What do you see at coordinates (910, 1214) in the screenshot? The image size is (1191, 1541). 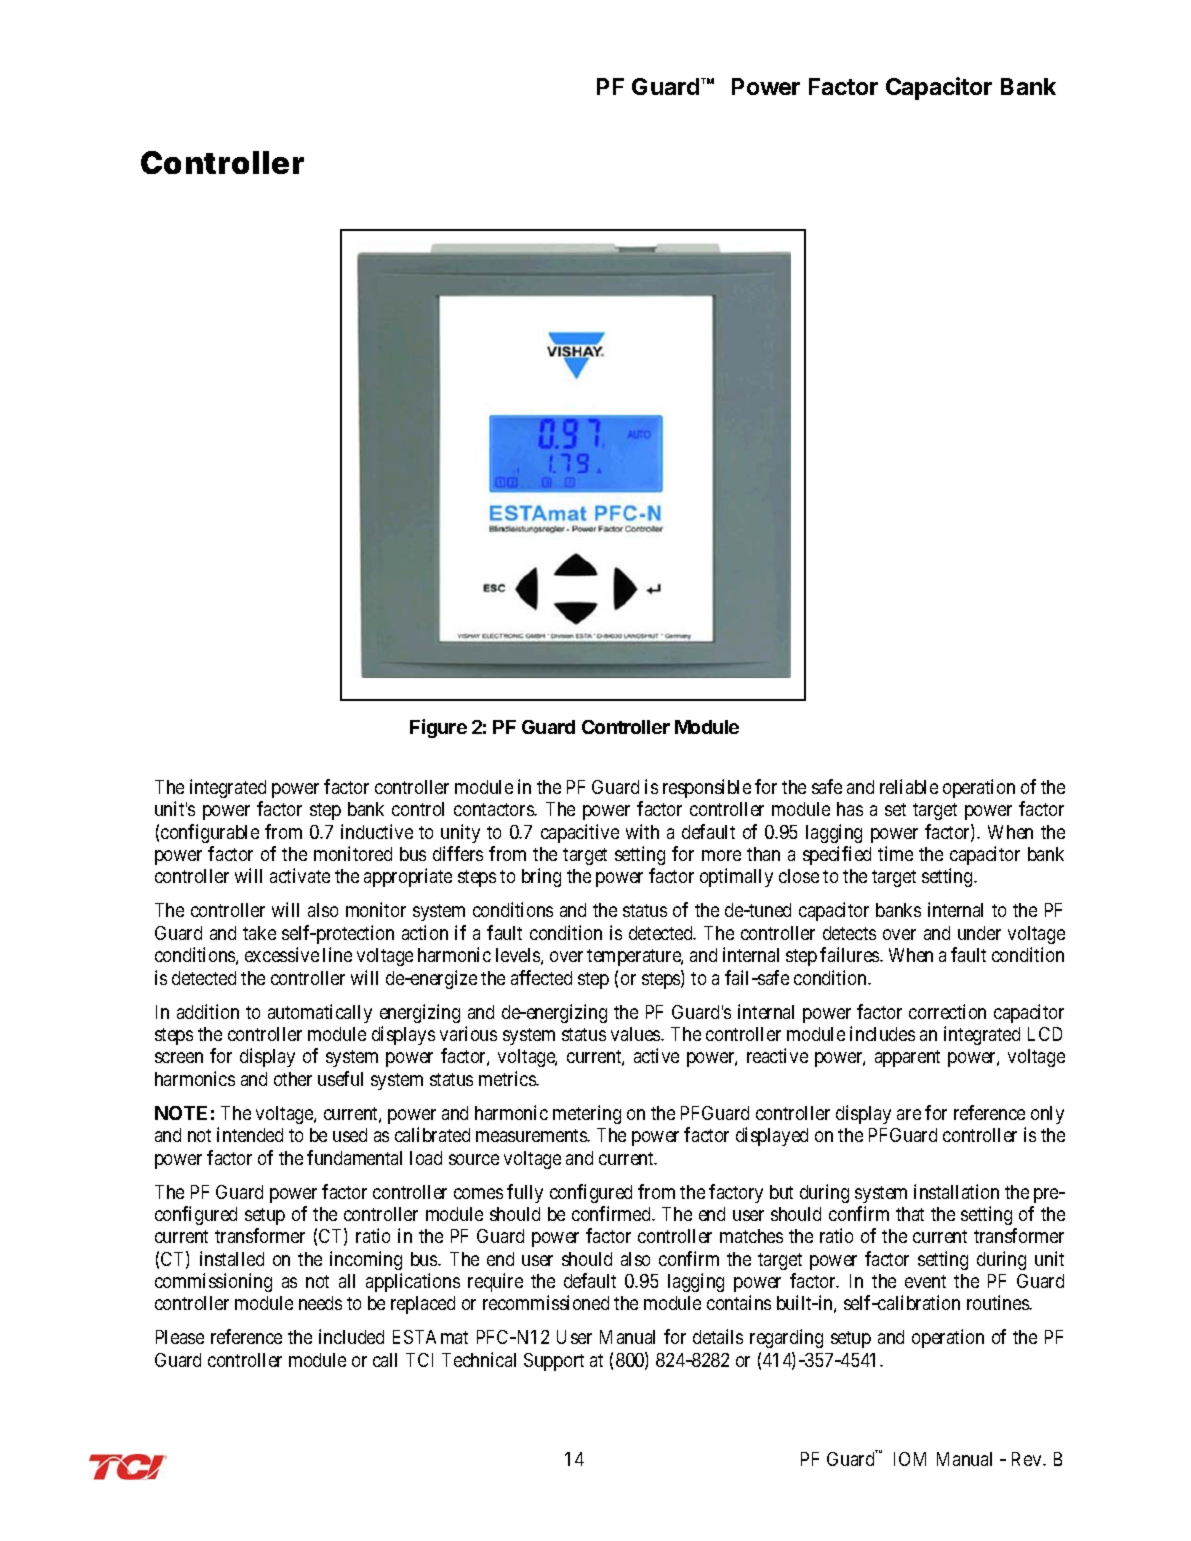 I see `that` at bounding box center [910, 1214].
